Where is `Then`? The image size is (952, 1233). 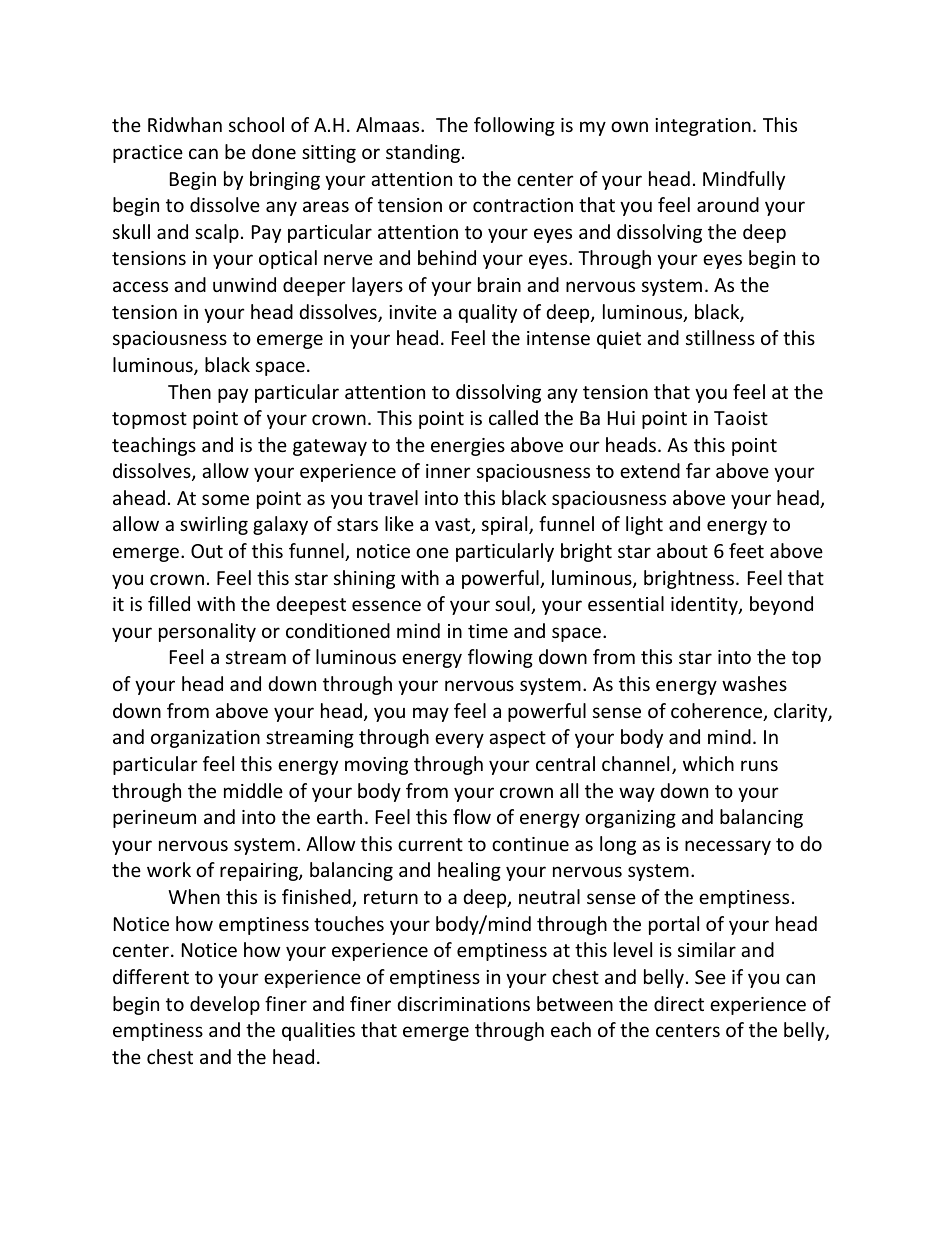
Then is located at coordinates (189, 391).
